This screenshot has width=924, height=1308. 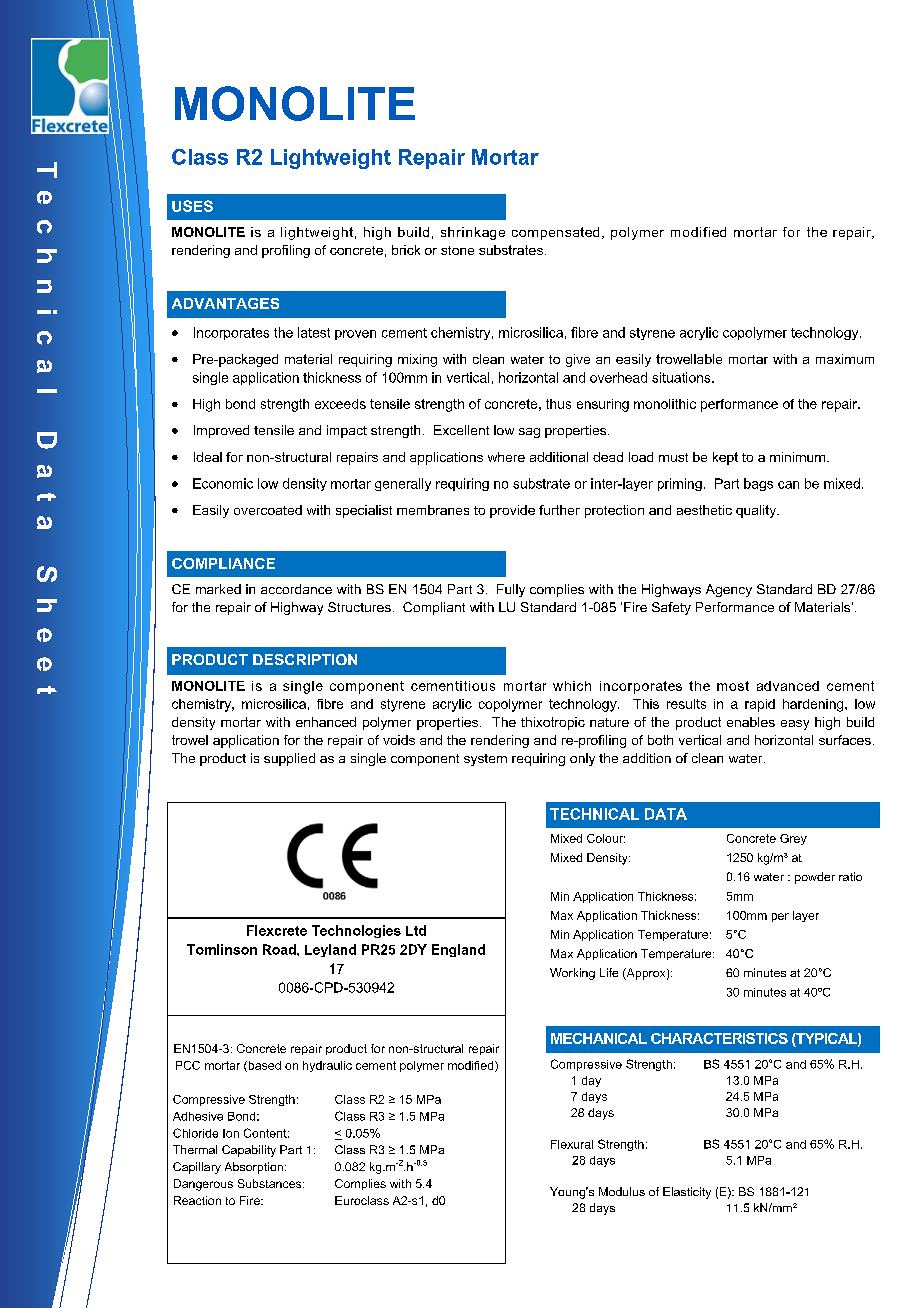 What do you see at coordinates (192, 206) in the screenshot?
I see `USES` at bounding box center [192, 206].
